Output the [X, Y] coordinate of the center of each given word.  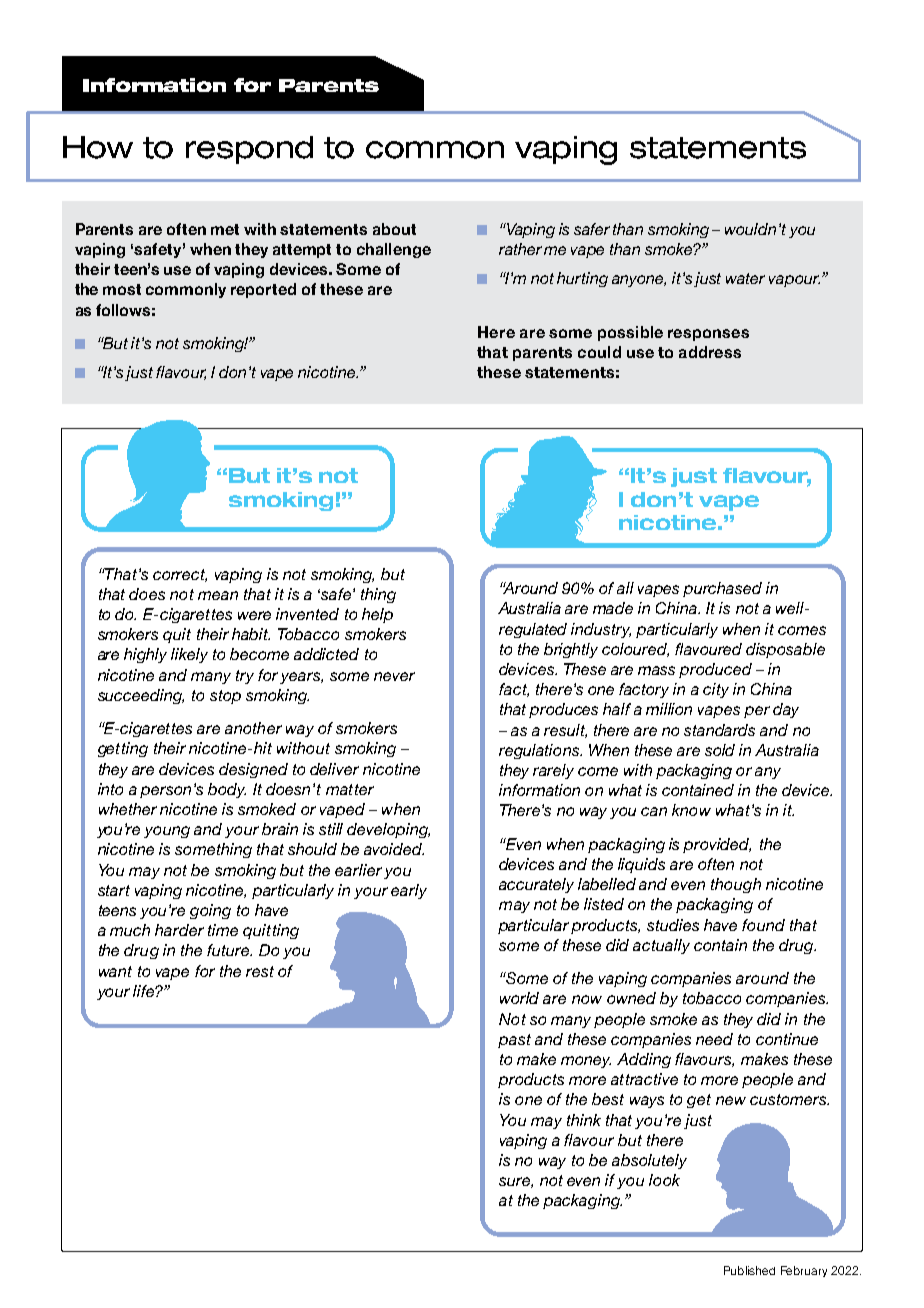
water [745, 278]
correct [180, 575]
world [519, 998]
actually [661, 946]
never [394, 676]
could [599, 352]
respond [249, 150]
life [144, 991]
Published [749, 1270]
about [394, 229]
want [115, 971]
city [716, 690]
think [584, 1120]
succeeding [141, 696]
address [710, 352]
